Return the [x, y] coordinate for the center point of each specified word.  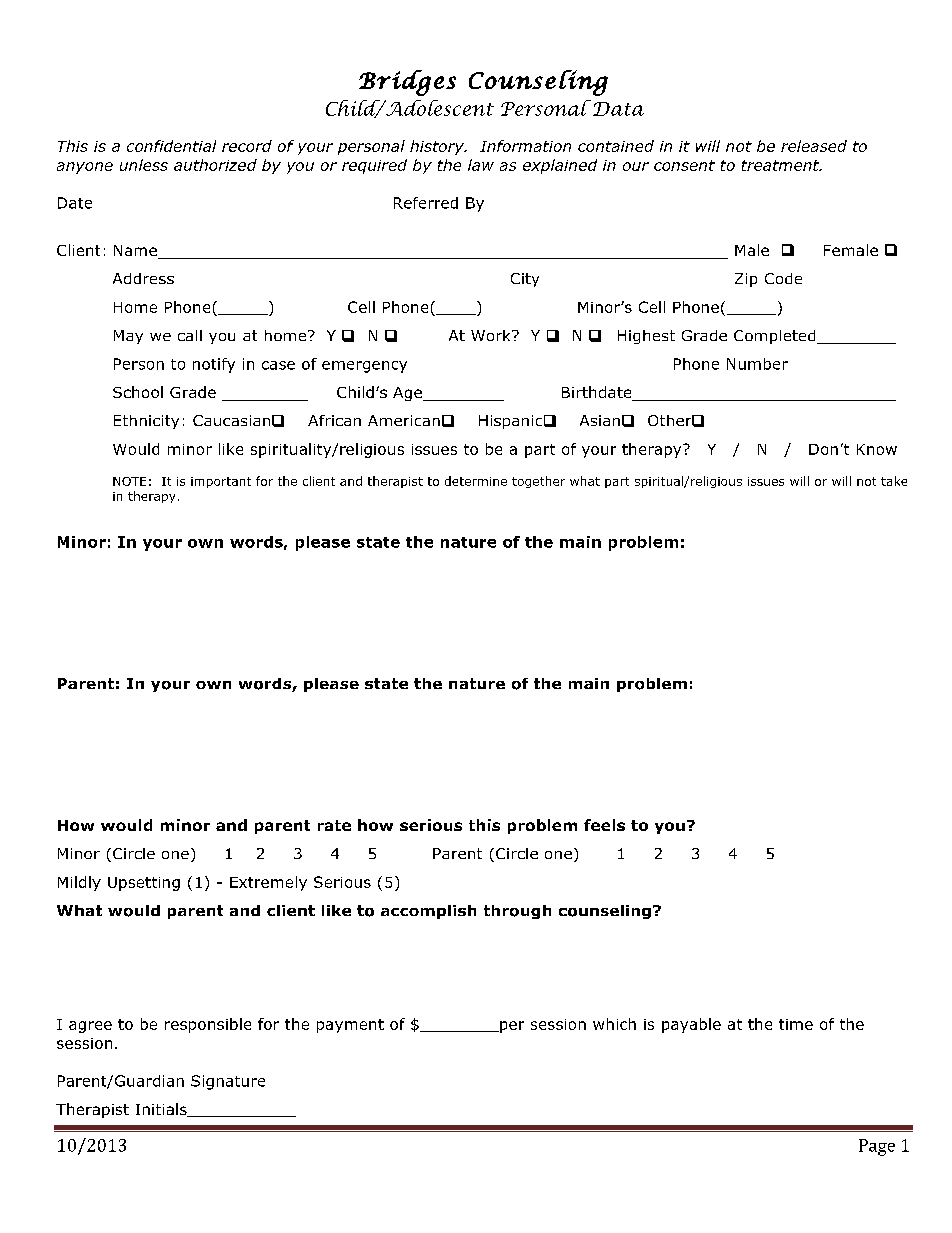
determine [476, 481]
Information [525, 146]
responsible [208, 1025]
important [221, 482]
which [614, 1024]
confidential [171, 146]
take [894, 481]
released [814, 146]
